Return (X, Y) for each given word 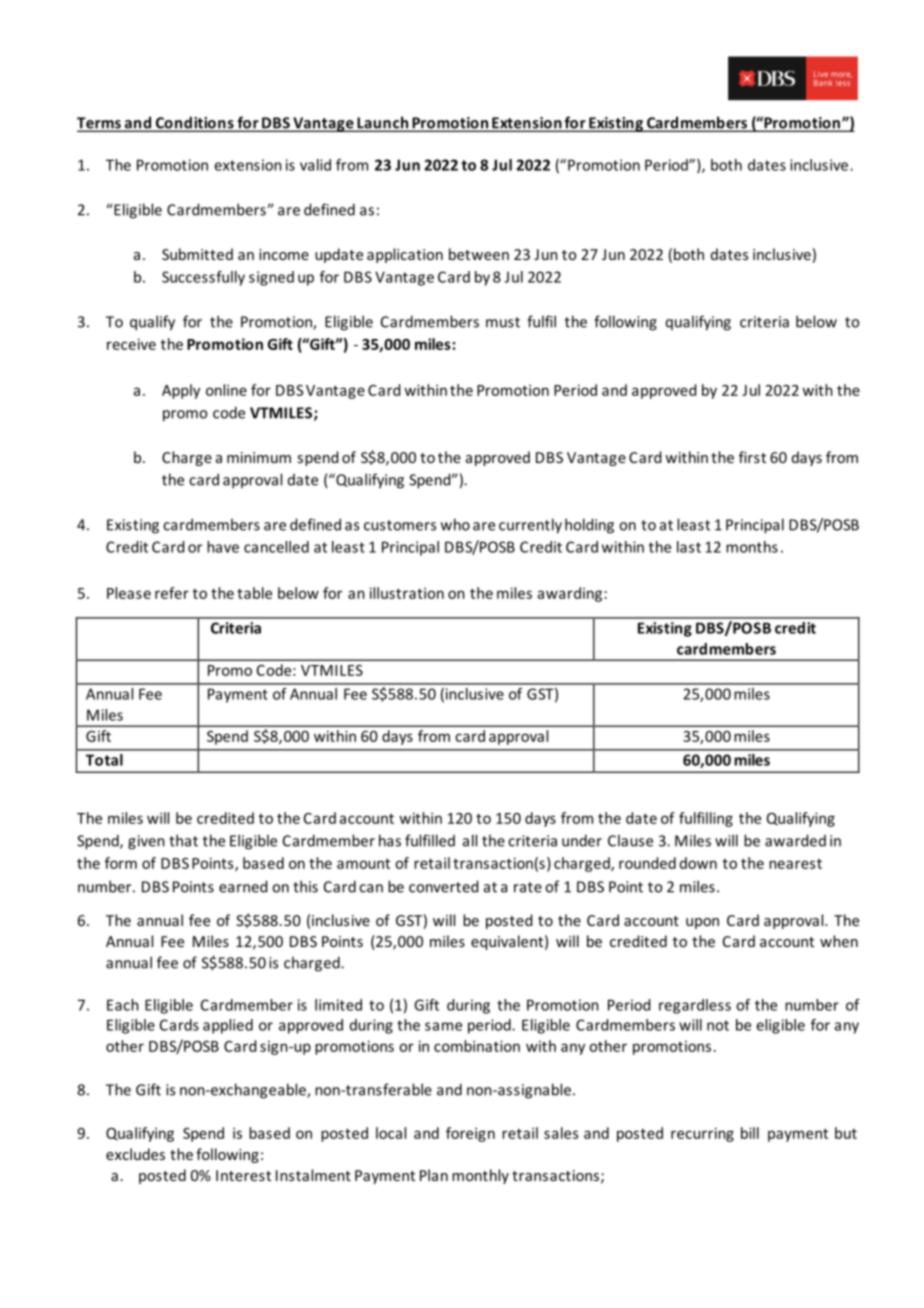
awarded (795, 840)
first (752, 457)
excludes (135, 1154)
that (183, 840)
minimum (259, 457)
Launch (383, 123)
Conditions (195, 123)
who (455, 524)
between (479, 254)
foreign (470, 1134)
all (470, 840)
